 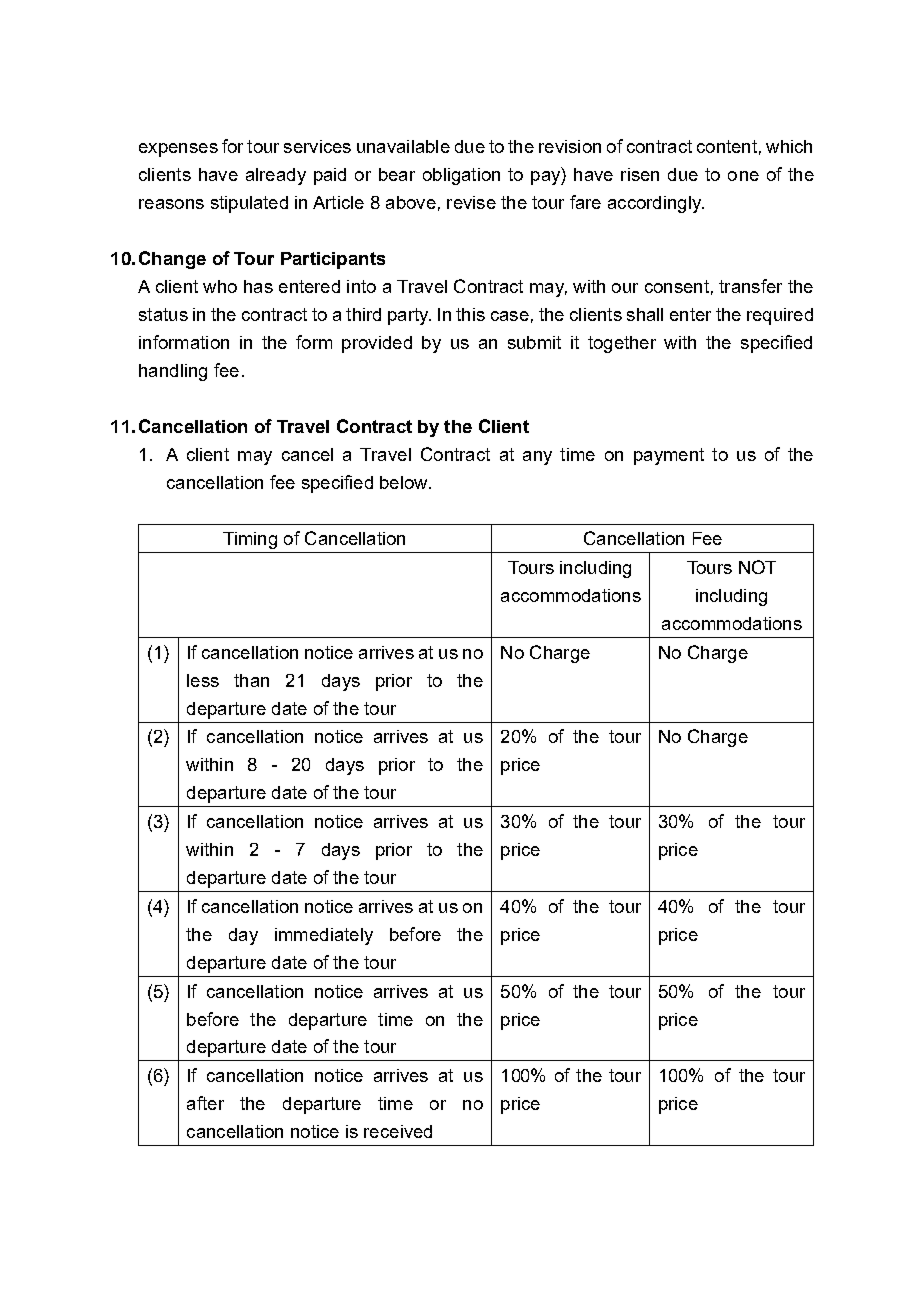 I want to click on after, so click(x=205, y=1103).
